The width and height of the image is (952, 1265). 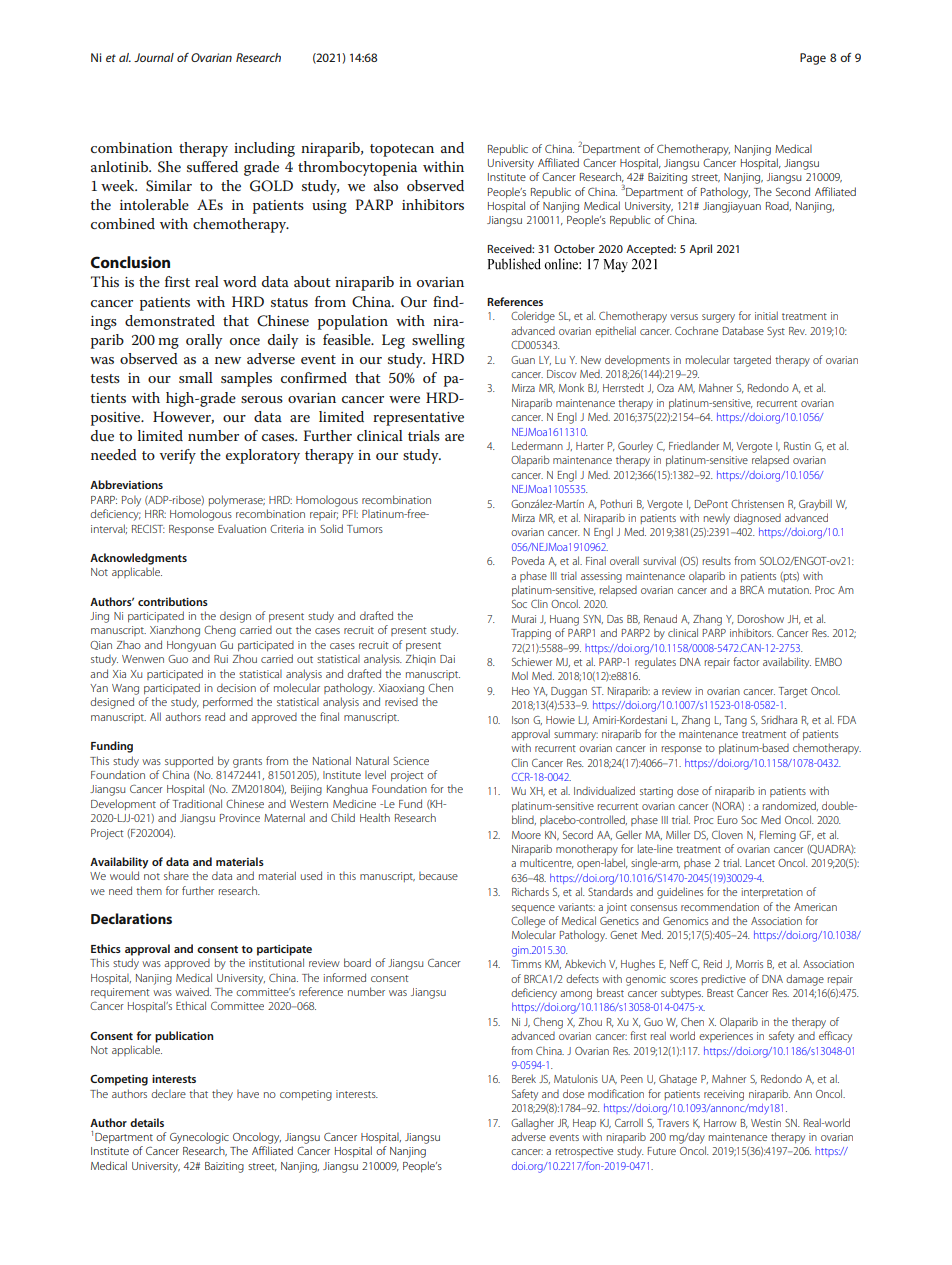 What do you see at coordinates (813, 59) in the image?
I see `Page` at bounding box center [813, 59].
